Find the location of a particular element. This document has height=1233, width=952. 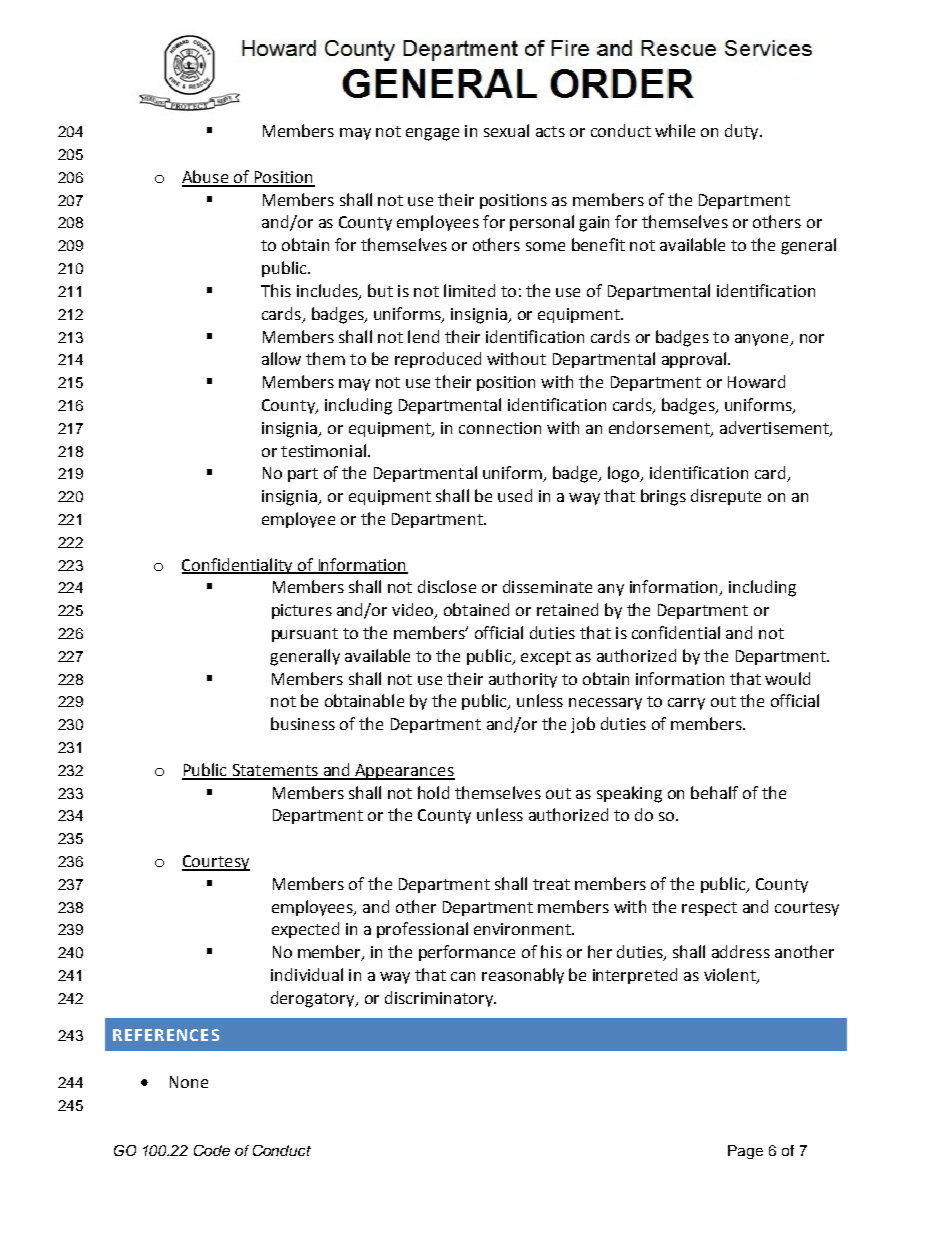

Code is located at coordinates (212, 1150).
